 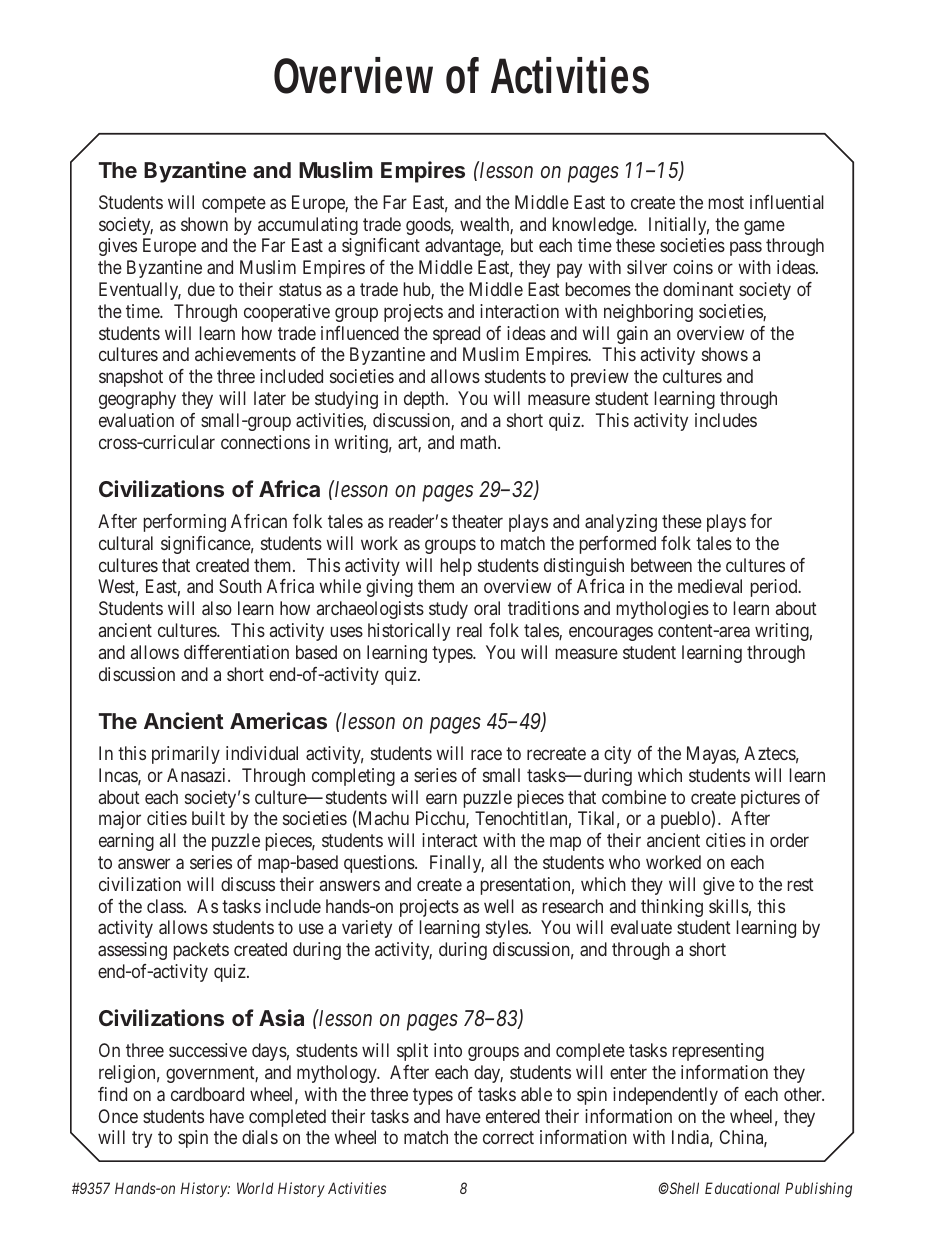 What do you see at coordinates (208, 818) in the screenshot?
I see `built` at bounding box center [208, 818].
